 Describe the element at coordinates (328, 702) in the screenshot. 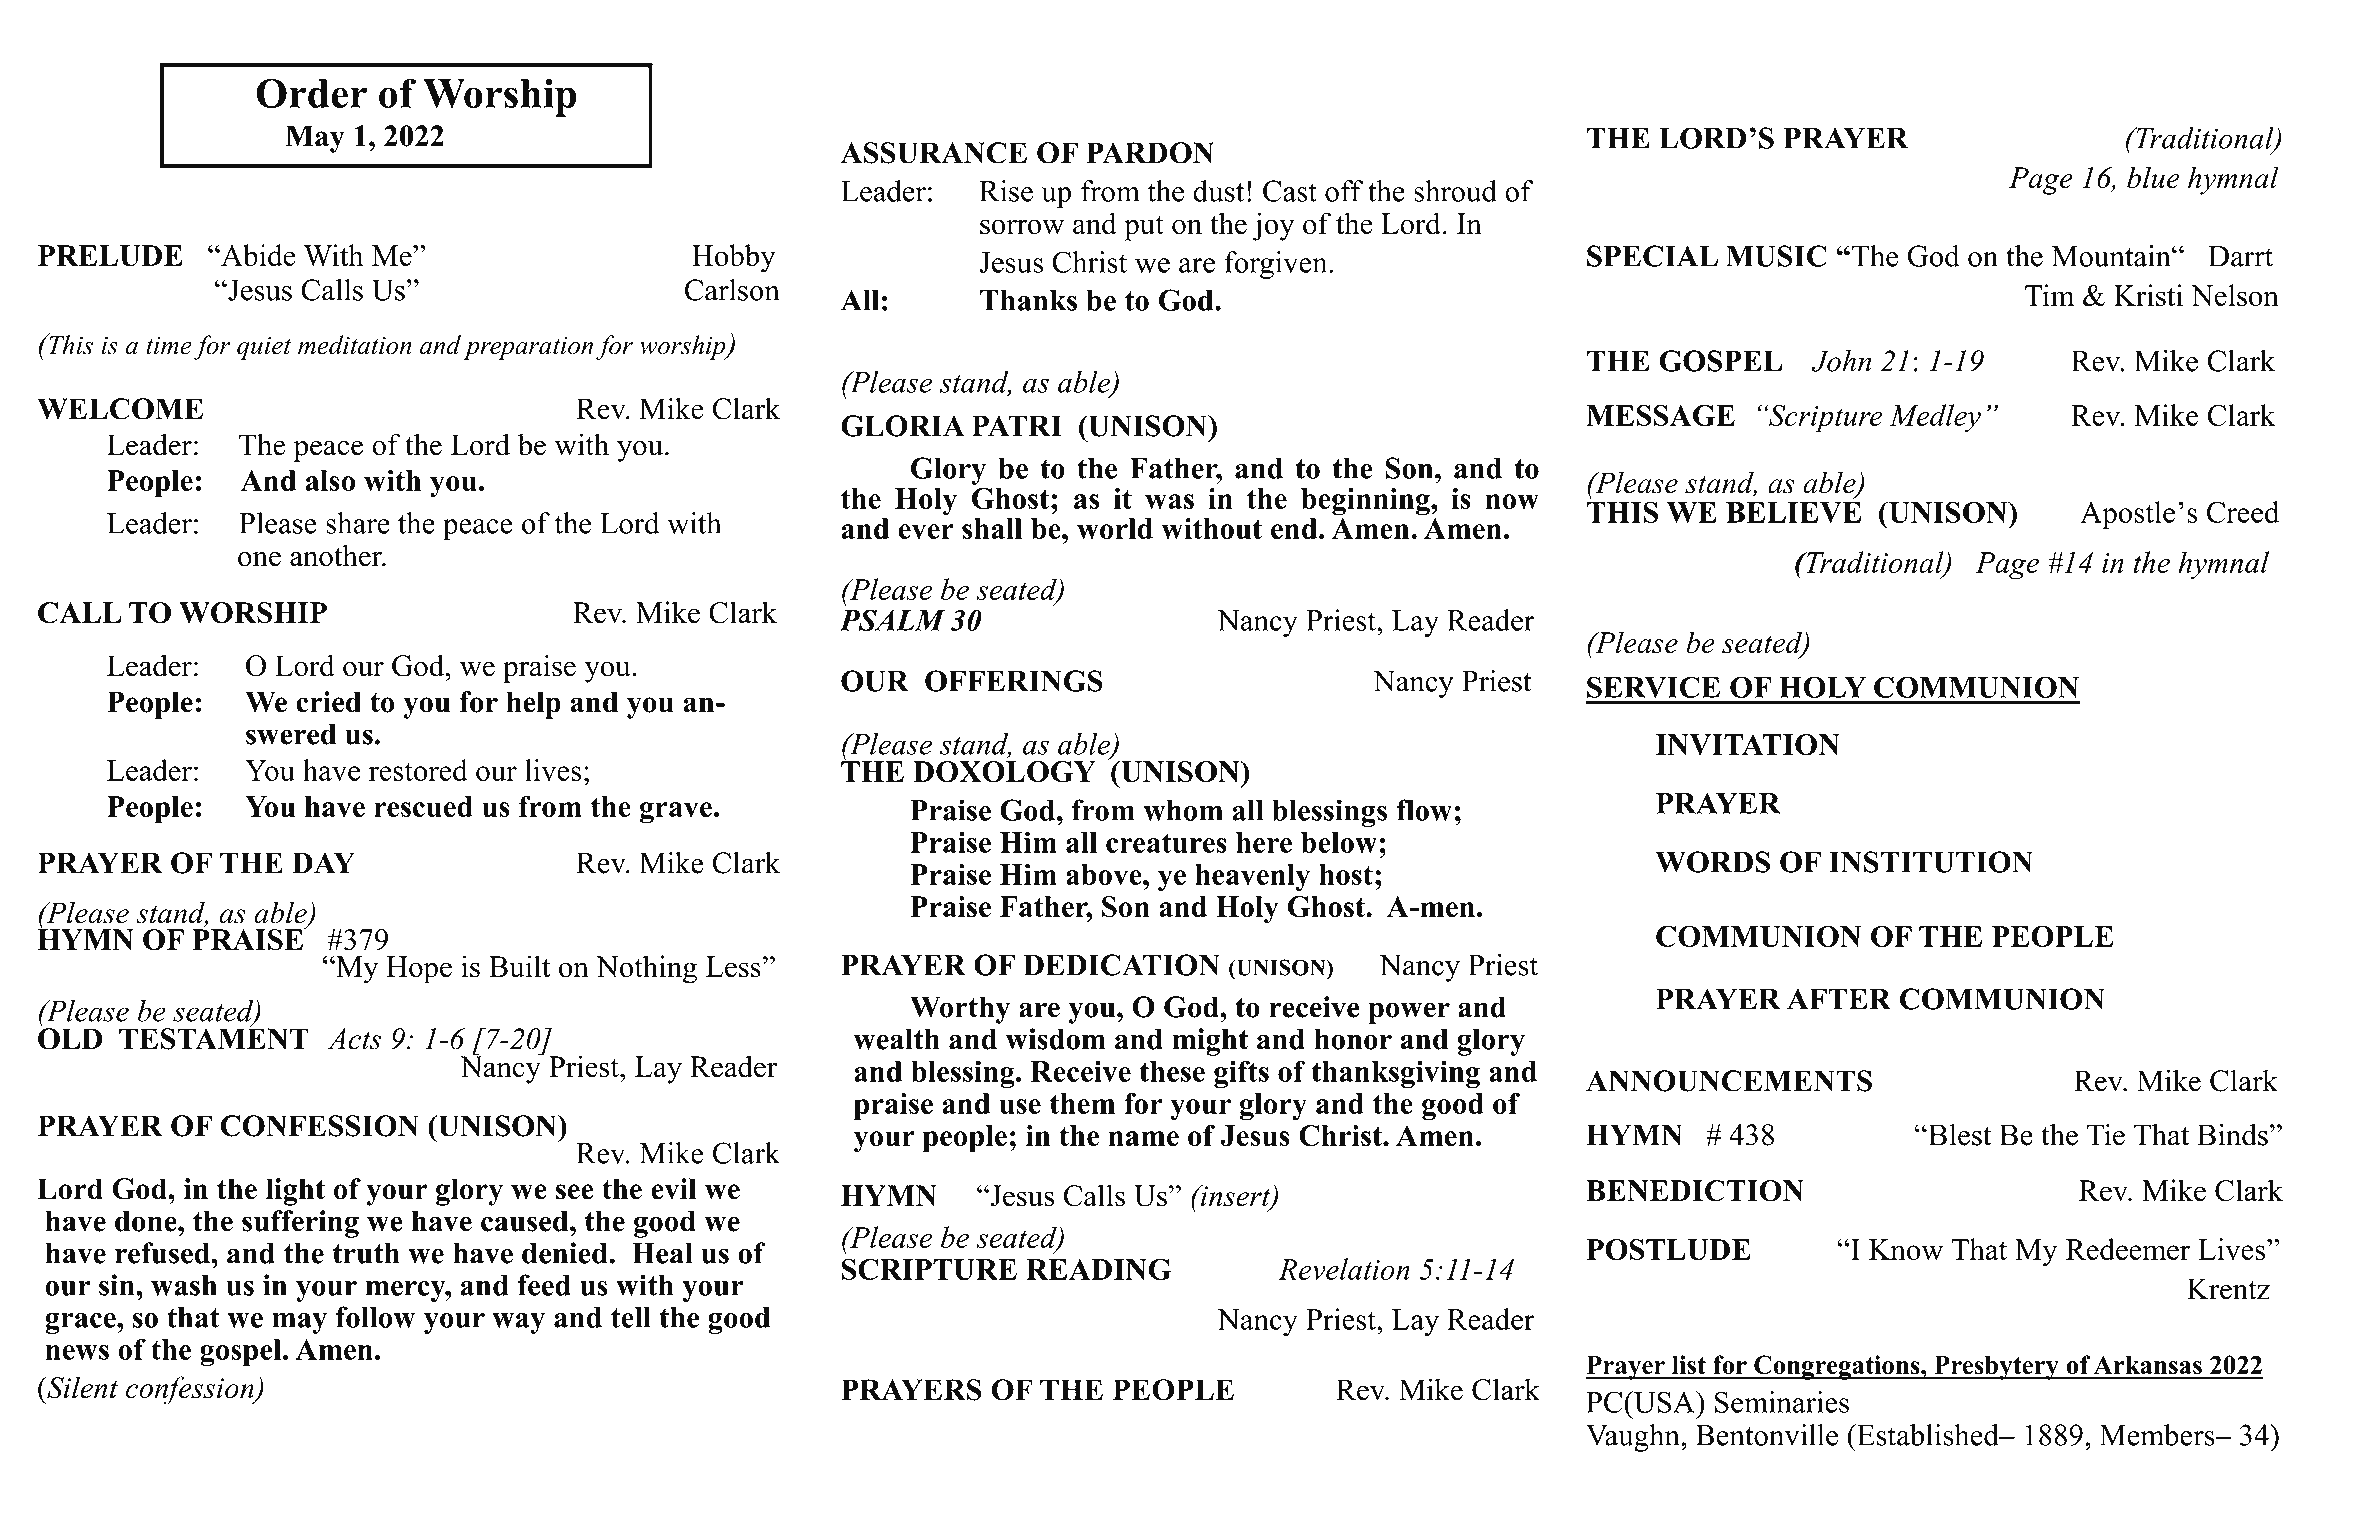

I see `cried` at that location.
